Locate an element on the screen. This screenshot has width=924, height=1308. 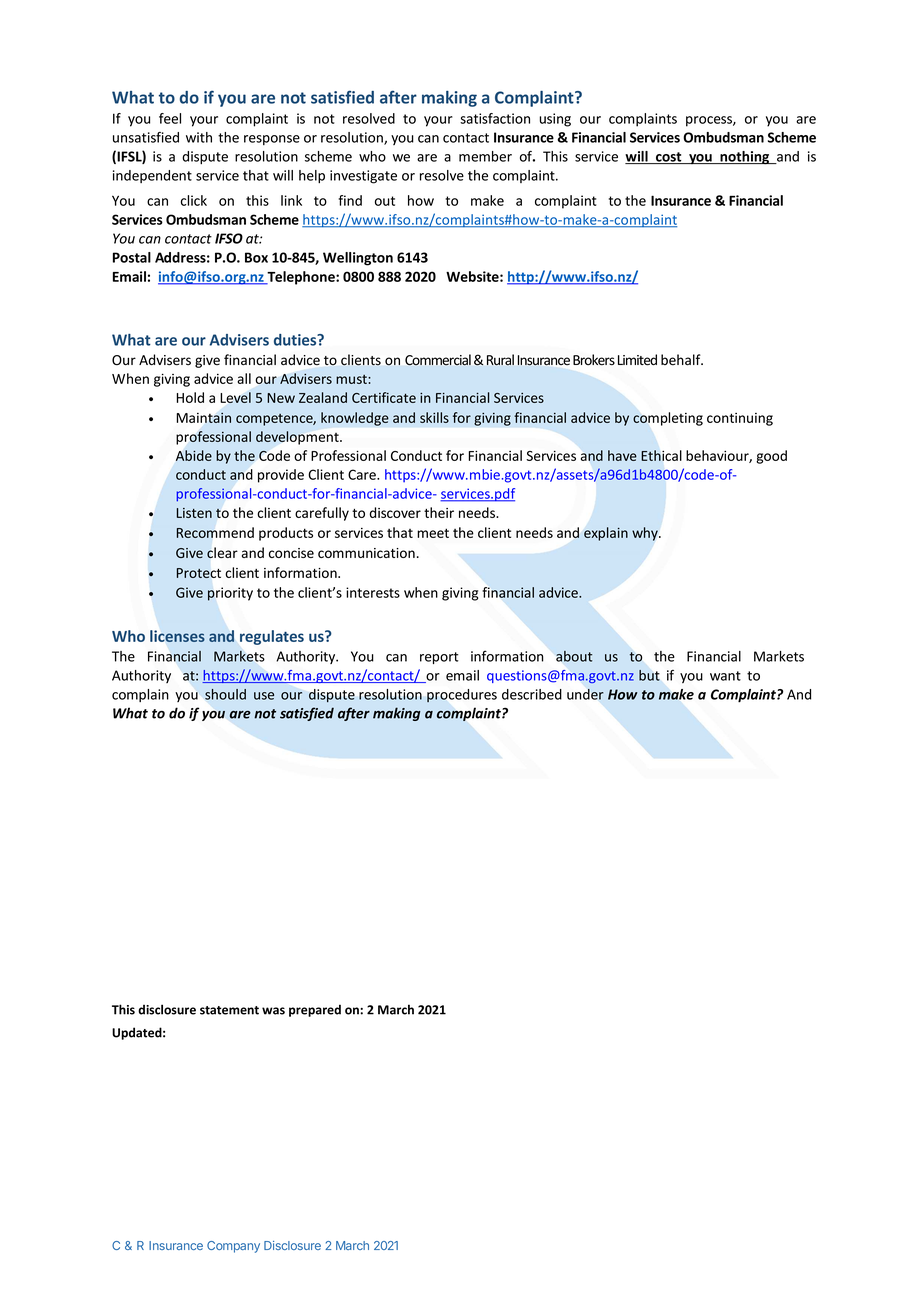
prepared is located at coordinates (315, 1010).
